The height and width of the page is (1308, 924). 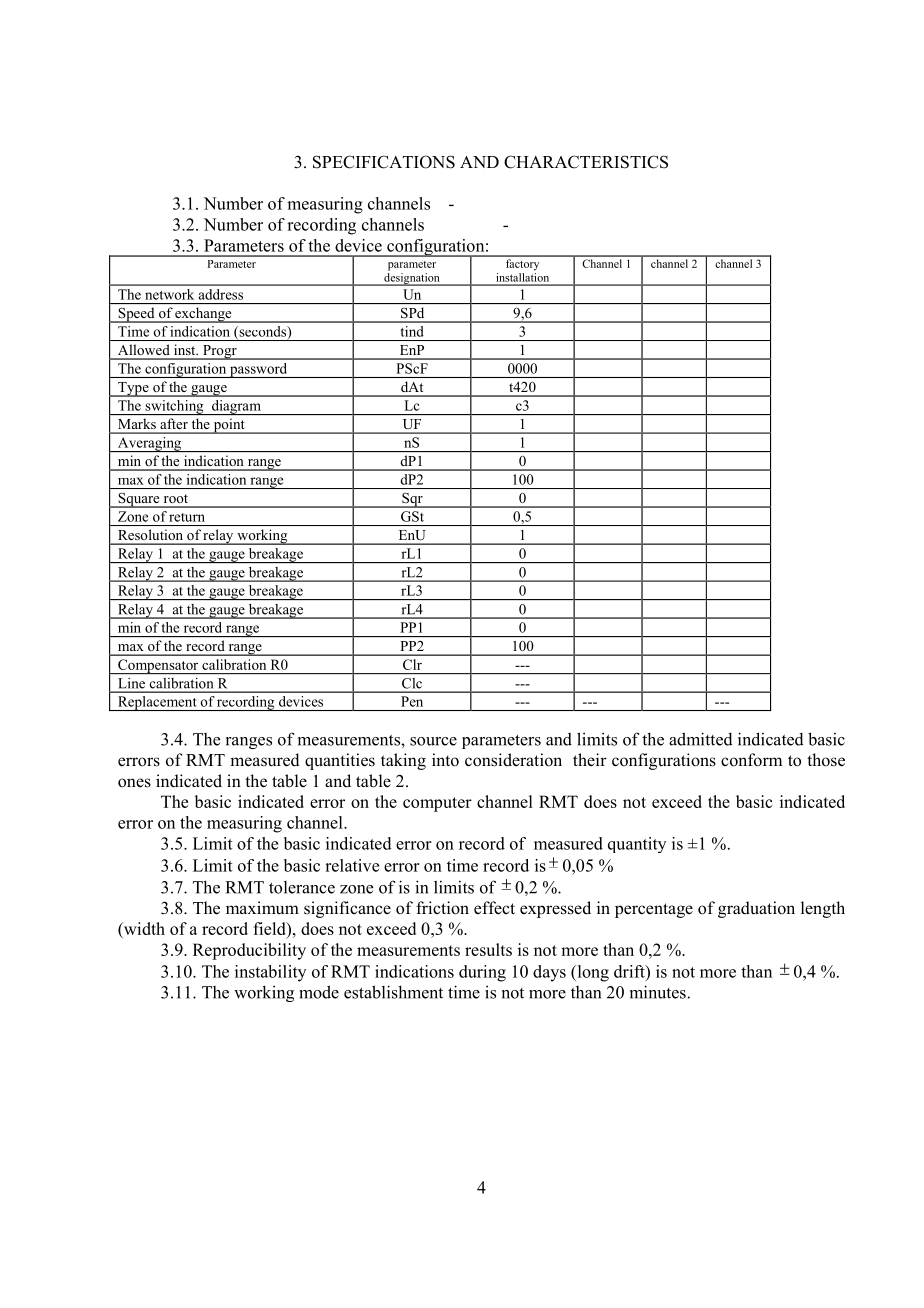 What do you see at coordinates (701, 739) in the page?
I see `admitted` at bounding box center [701, 739].
